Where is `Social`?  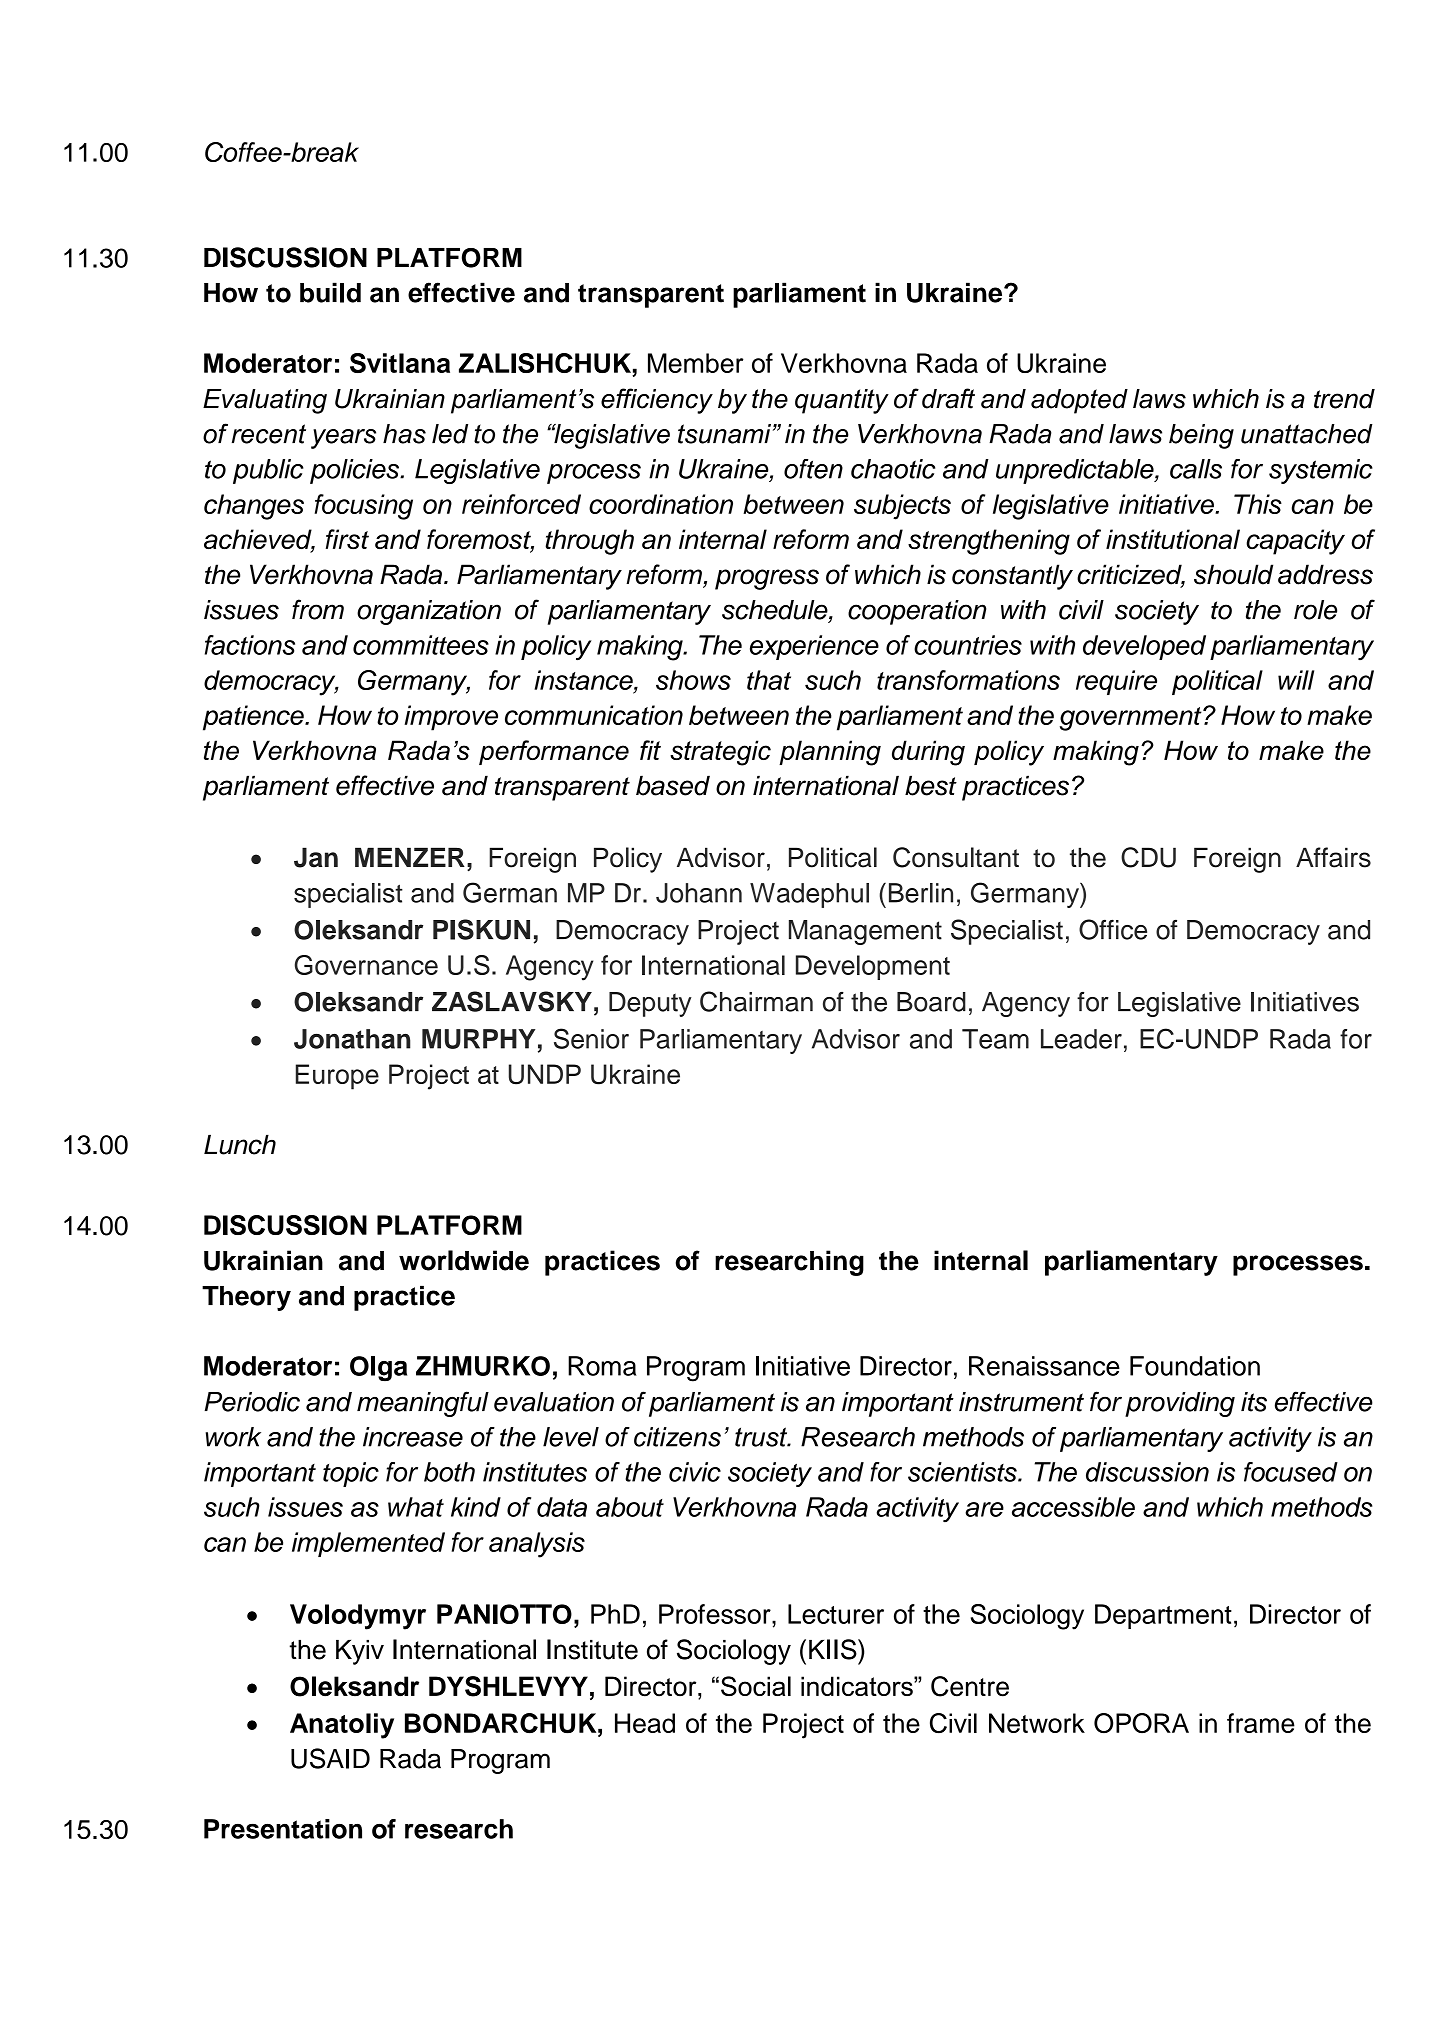 Social is located at coordinates (756, 1686).
